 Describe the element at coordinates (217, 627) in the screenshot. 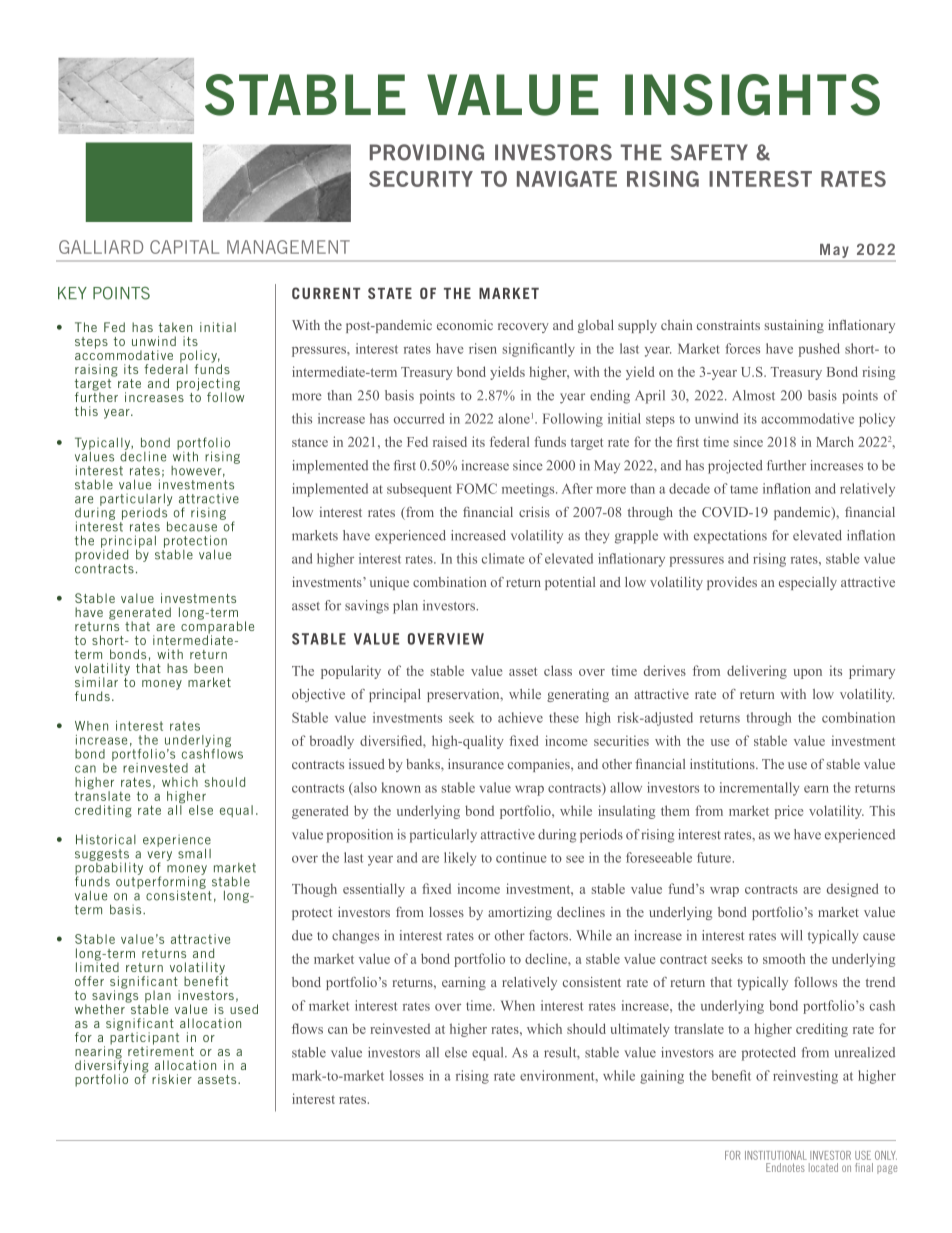

I see `comparable` at that location.
